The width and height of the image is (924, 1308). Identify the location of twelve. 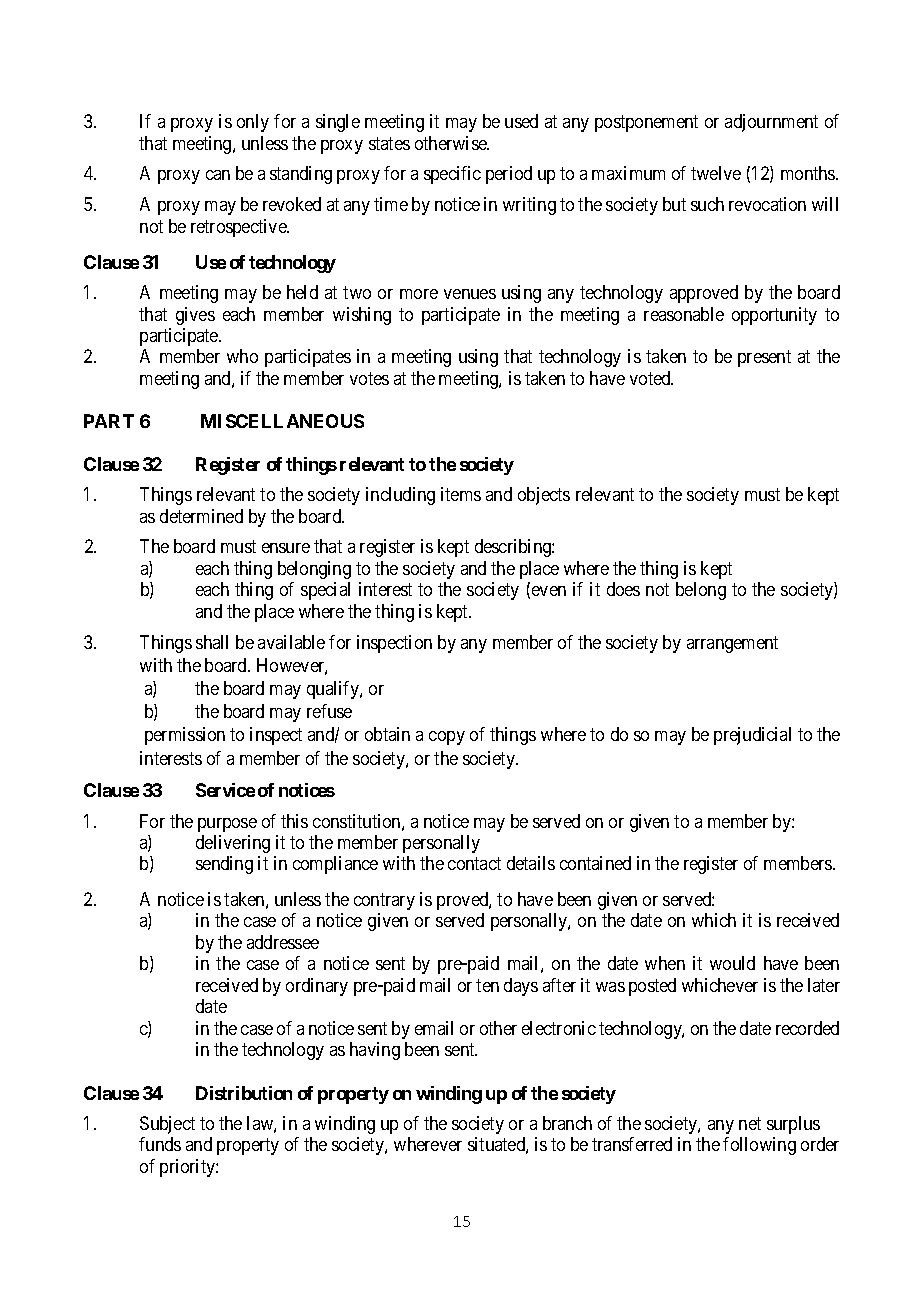
(716, 173).
